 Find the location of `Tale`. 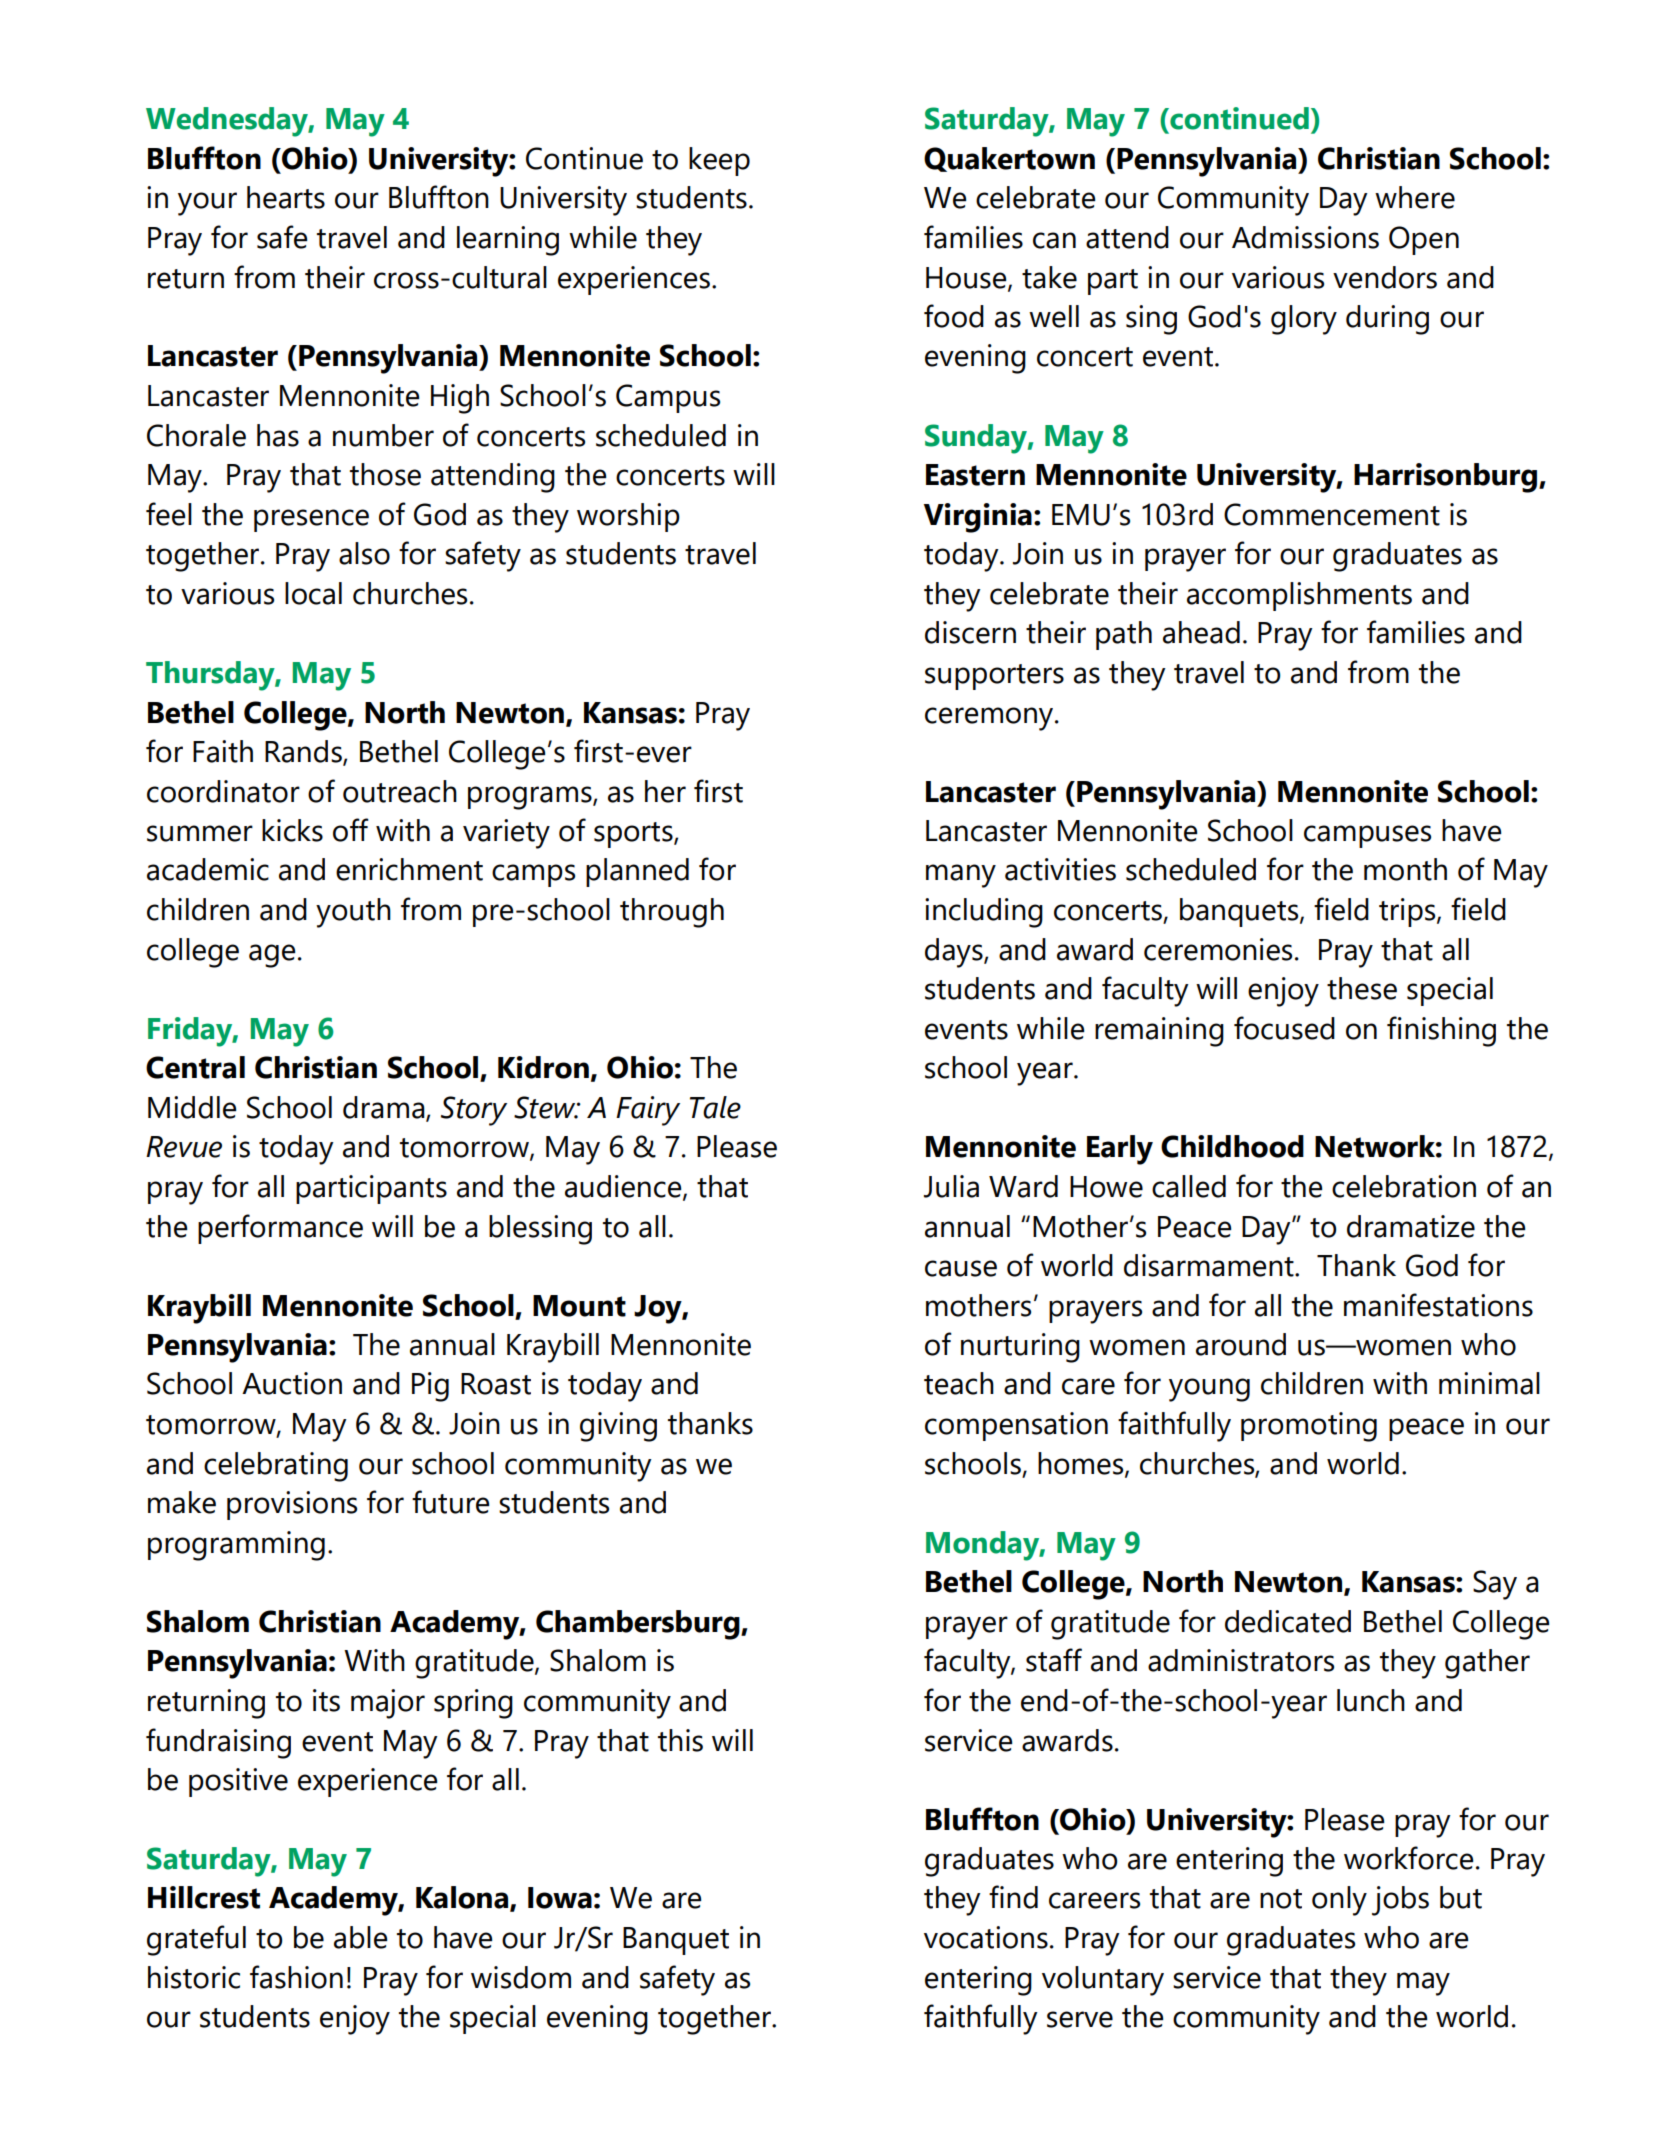

Tale is located at coordinates (715, 1107).
